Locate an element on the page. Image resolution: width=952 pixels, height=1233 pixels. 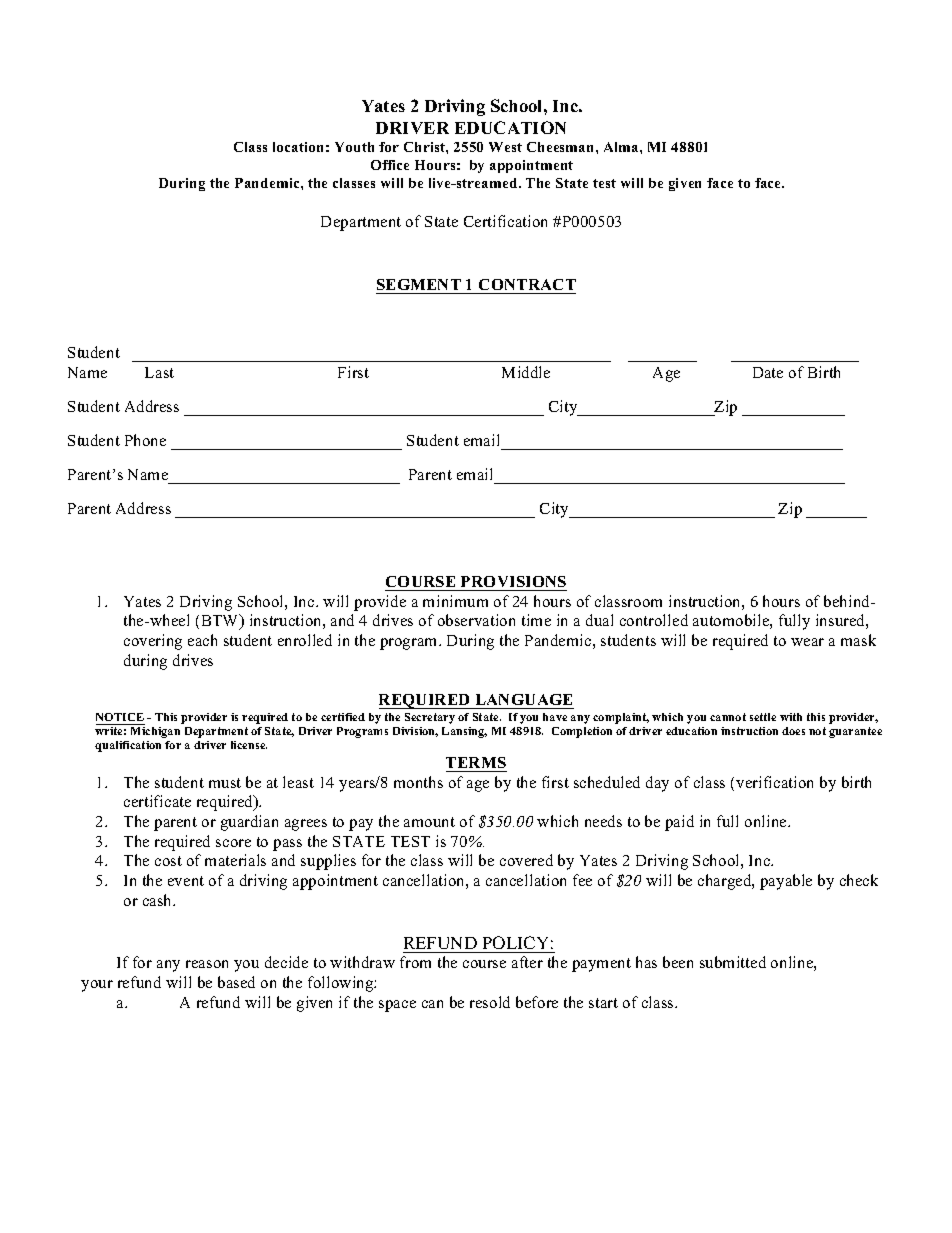
PROVISIONS is located at coordinates (513, 581).
